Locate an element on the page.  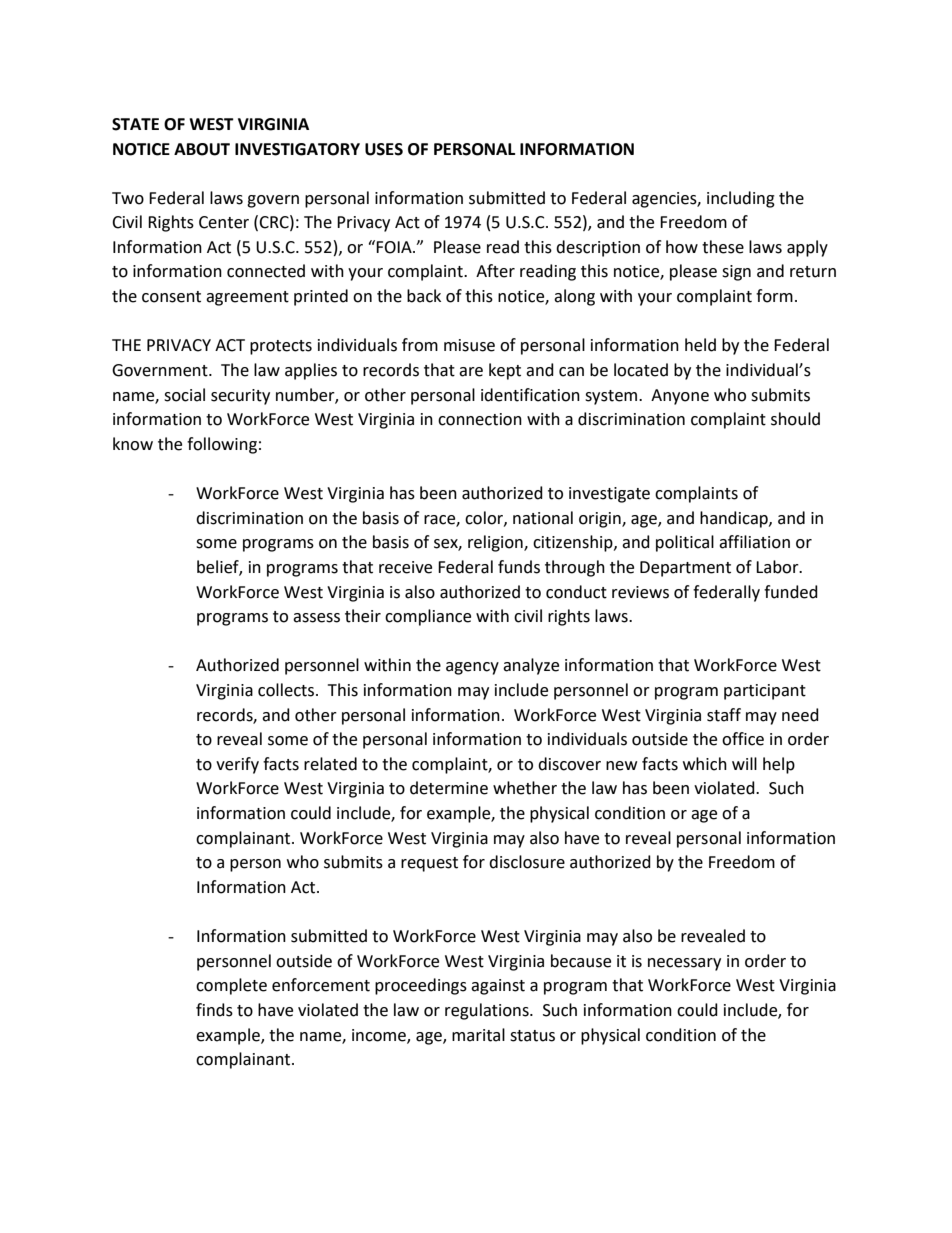
are is located at coordinates (471, 372).
